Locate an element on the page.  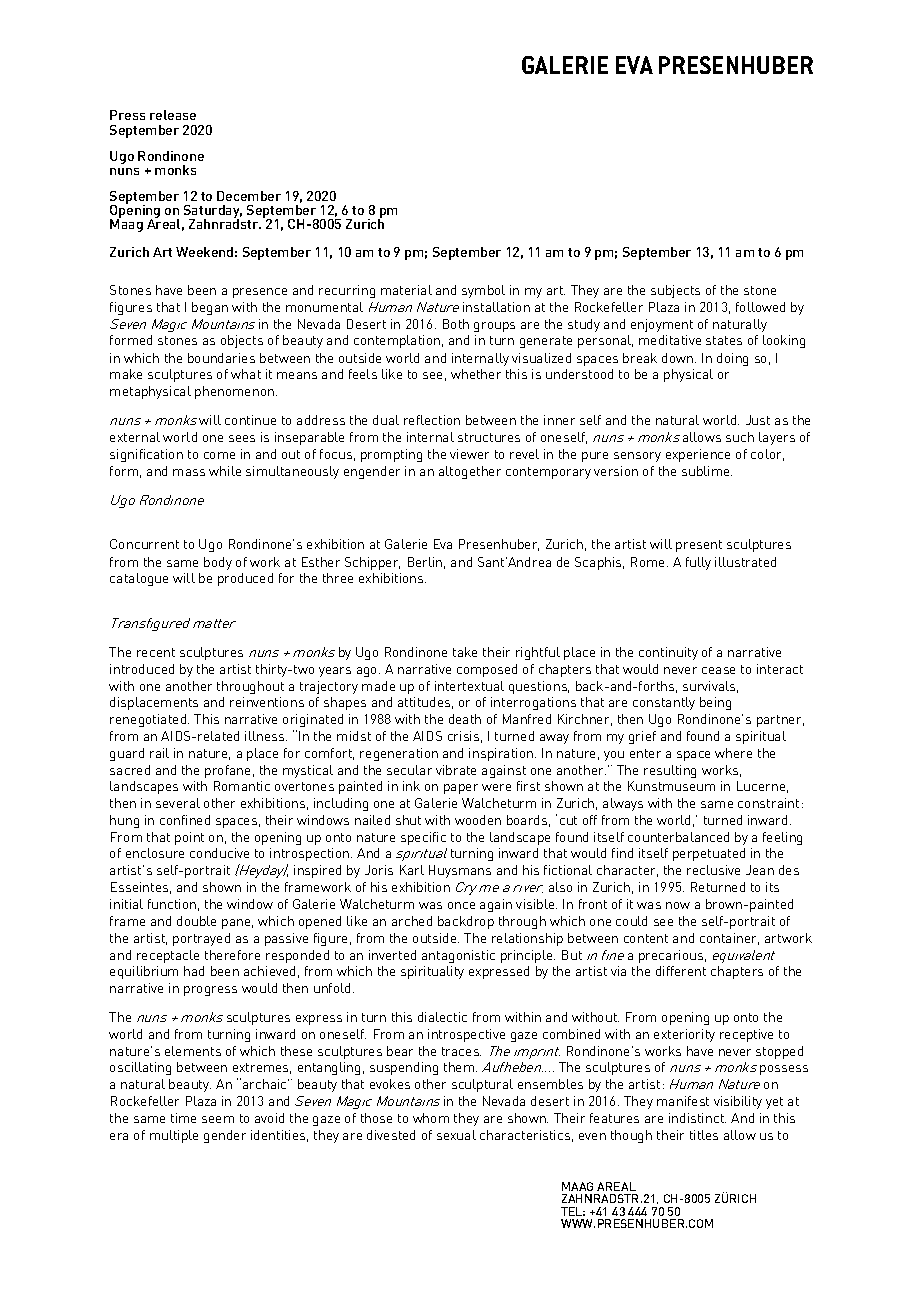
whether is located at coordinates (476, 374).
